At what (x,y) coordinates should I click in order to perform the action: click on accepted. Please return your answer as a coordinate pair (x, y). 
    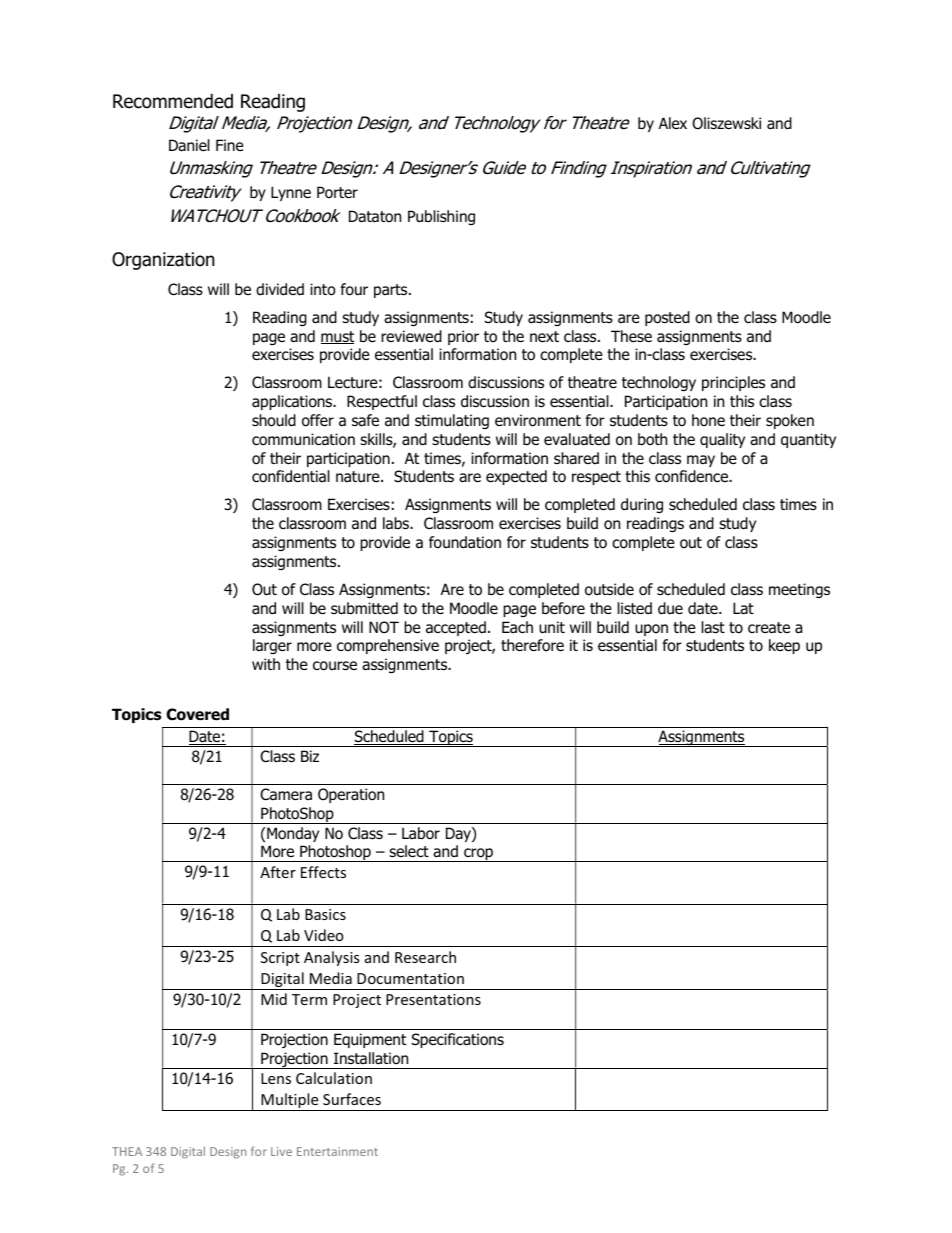
    Looking at the image, I should click on (456, 628).
